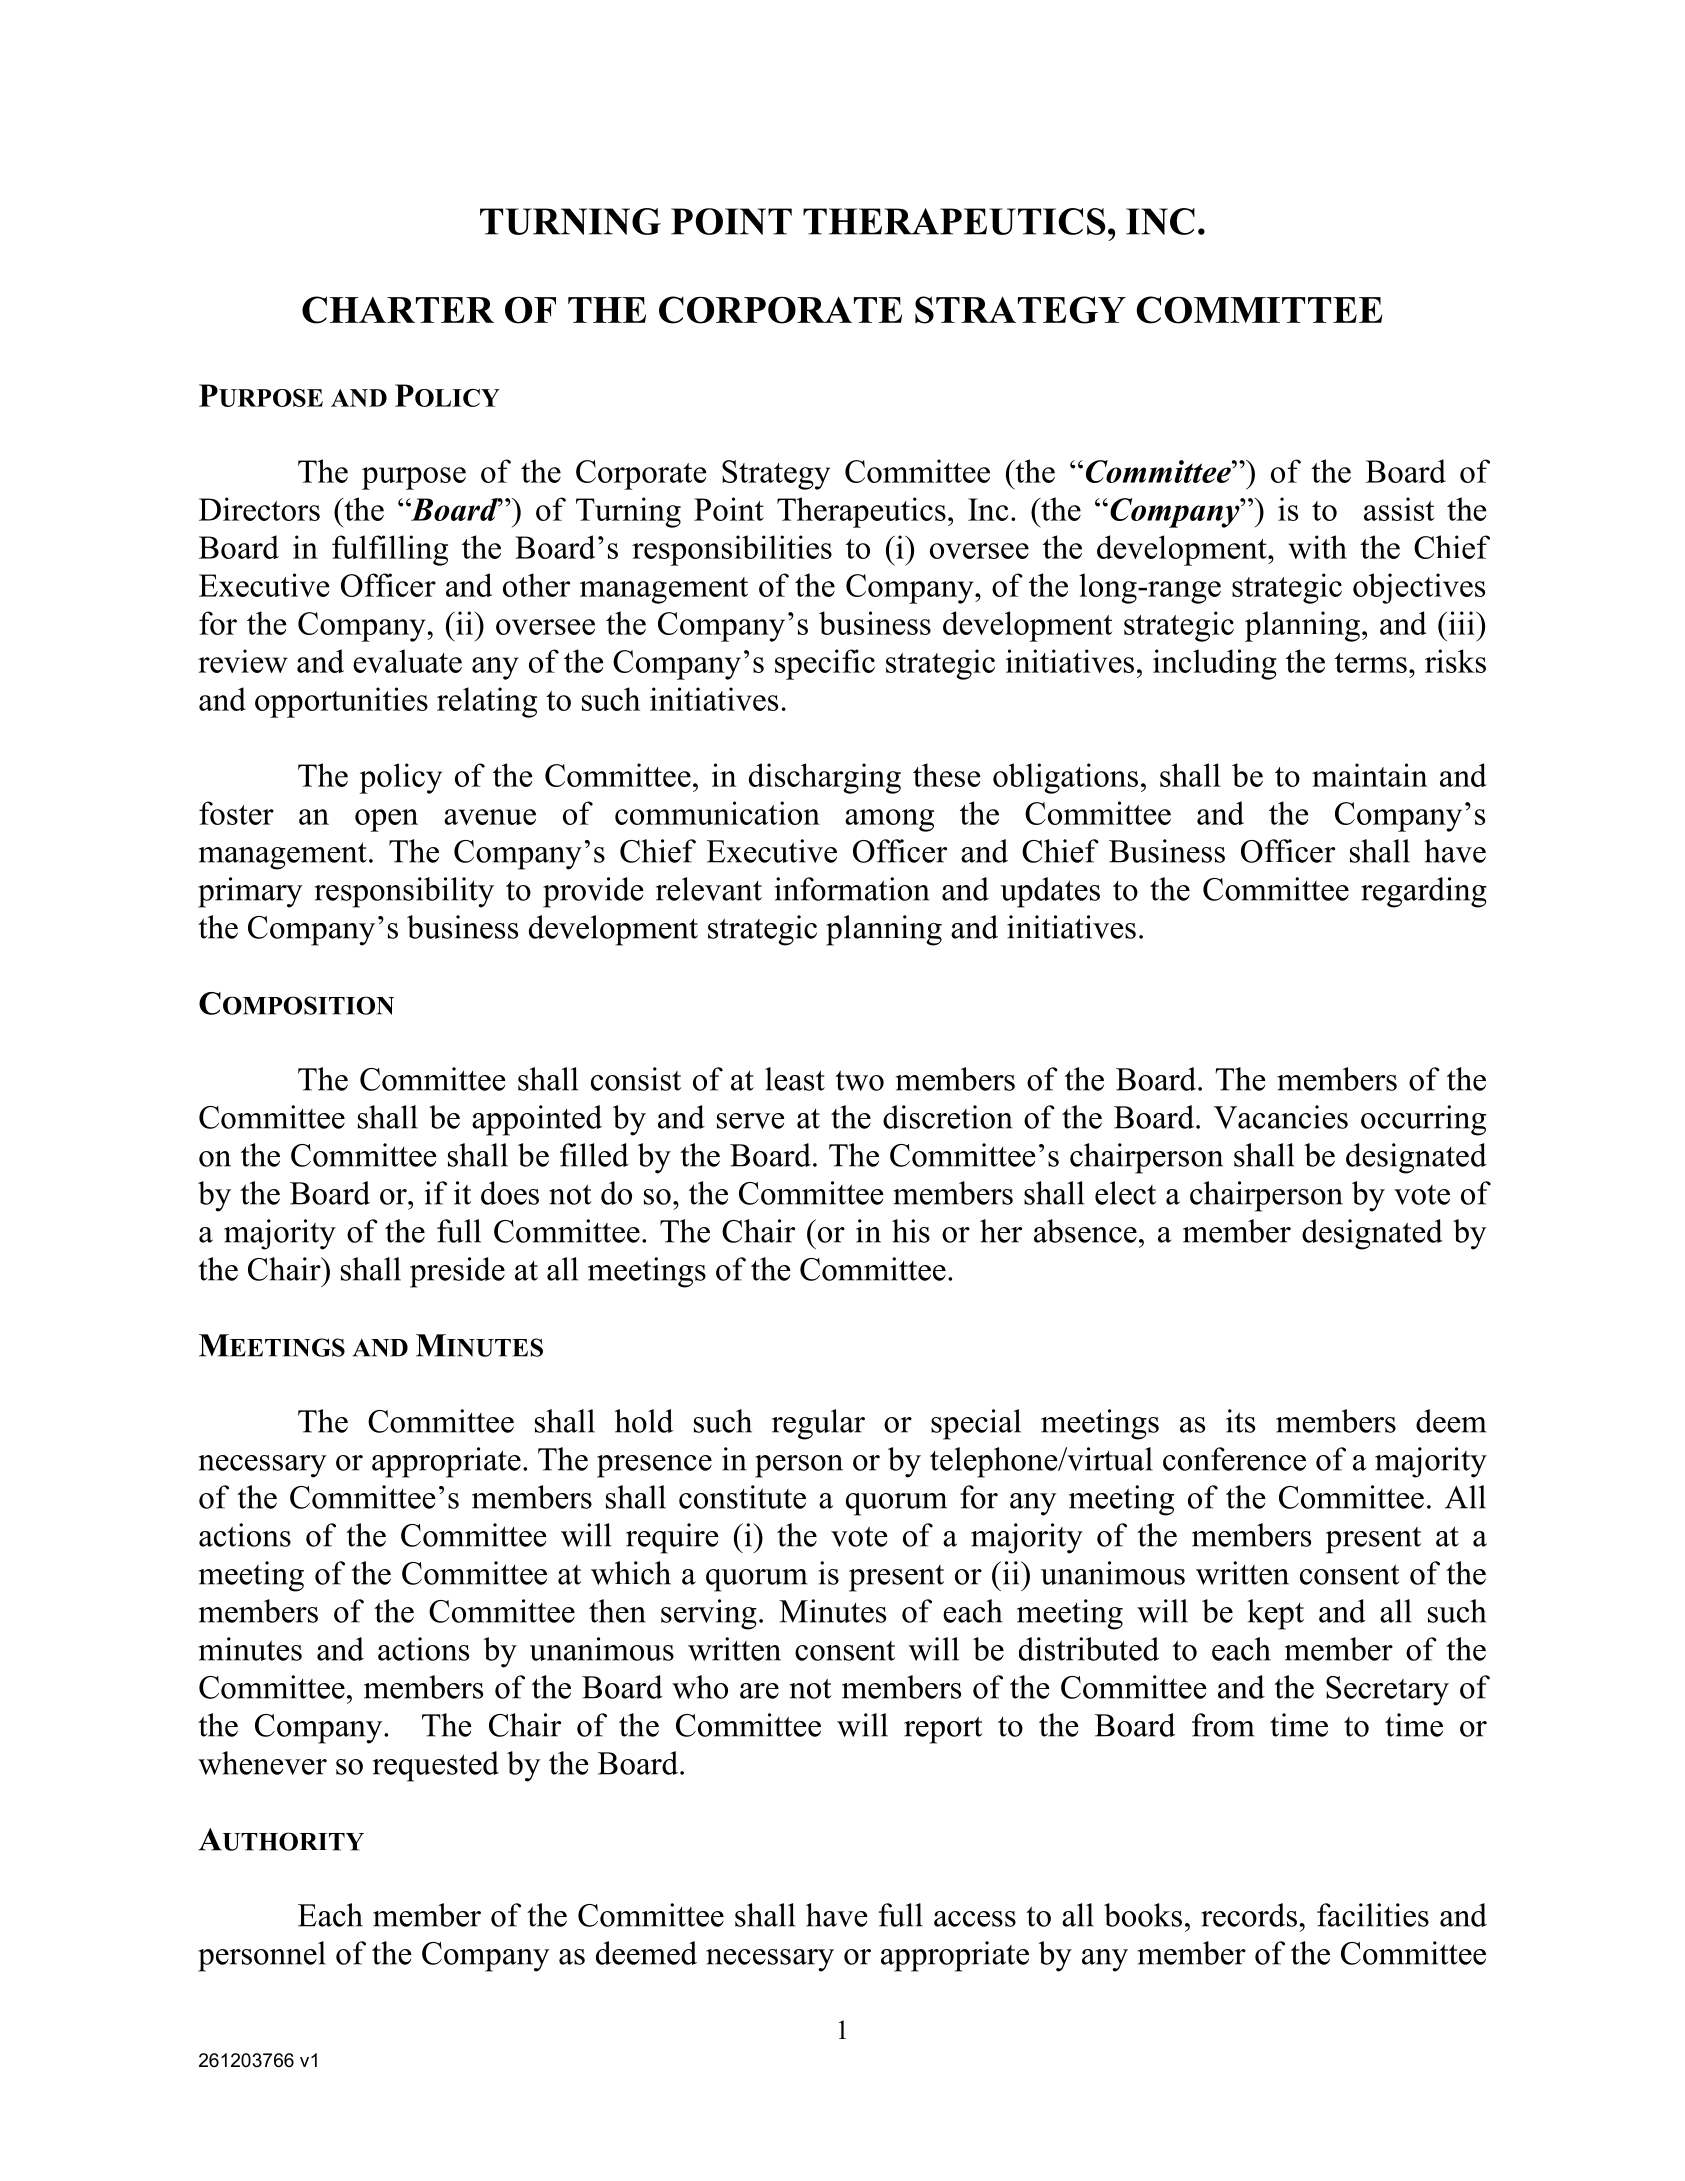 The height and width of the screenshot is (2181, 1685). What do you see at coordinates (975, 1919) in the screenshot?
I see `access` at bounding box center [975, 1919].
